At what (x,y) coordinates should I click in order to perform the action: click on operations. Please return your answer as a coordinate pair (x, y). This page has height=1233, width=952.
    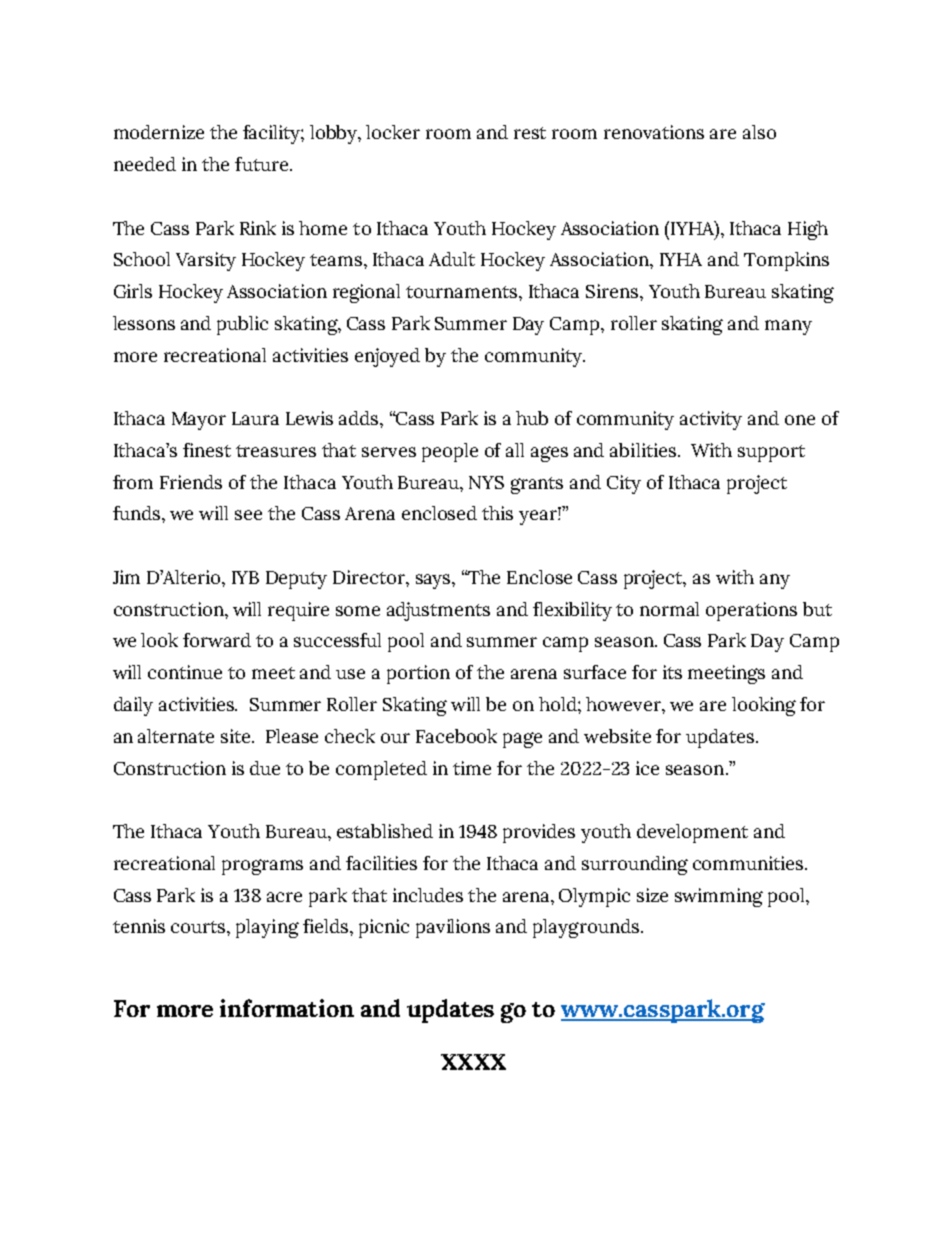
    Looking at the image, I should click on (751, 611).
